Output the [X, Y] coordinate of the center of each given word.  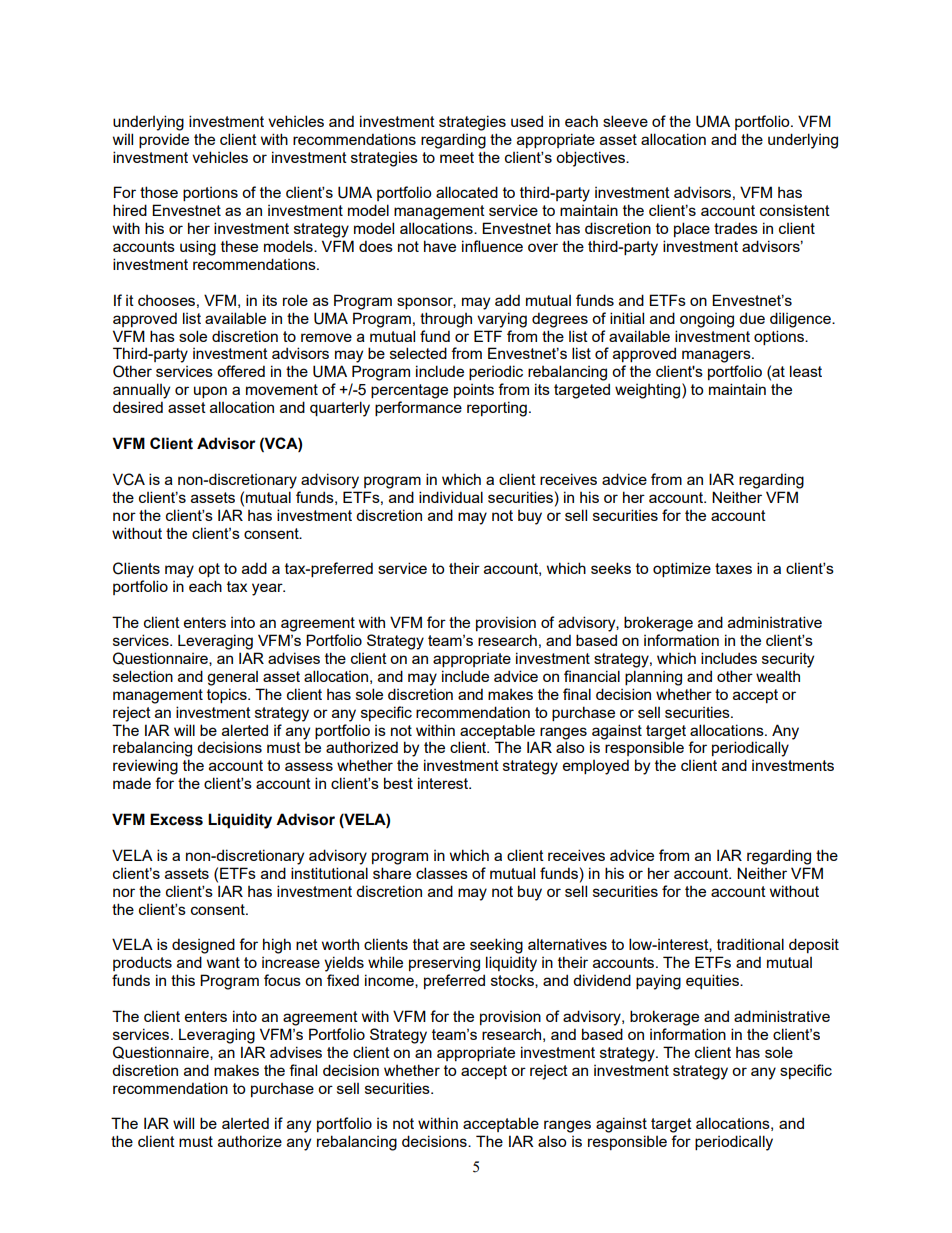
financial [592, 676]
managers [717, 356]
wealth [778, 676]
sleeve [625, 121]
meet [457, 157]
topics [228, 695]
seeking [496, 946]
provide [164, 140]
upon [210, 392]
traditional [750, 944]
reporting [497, 409]
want [223, 962]
